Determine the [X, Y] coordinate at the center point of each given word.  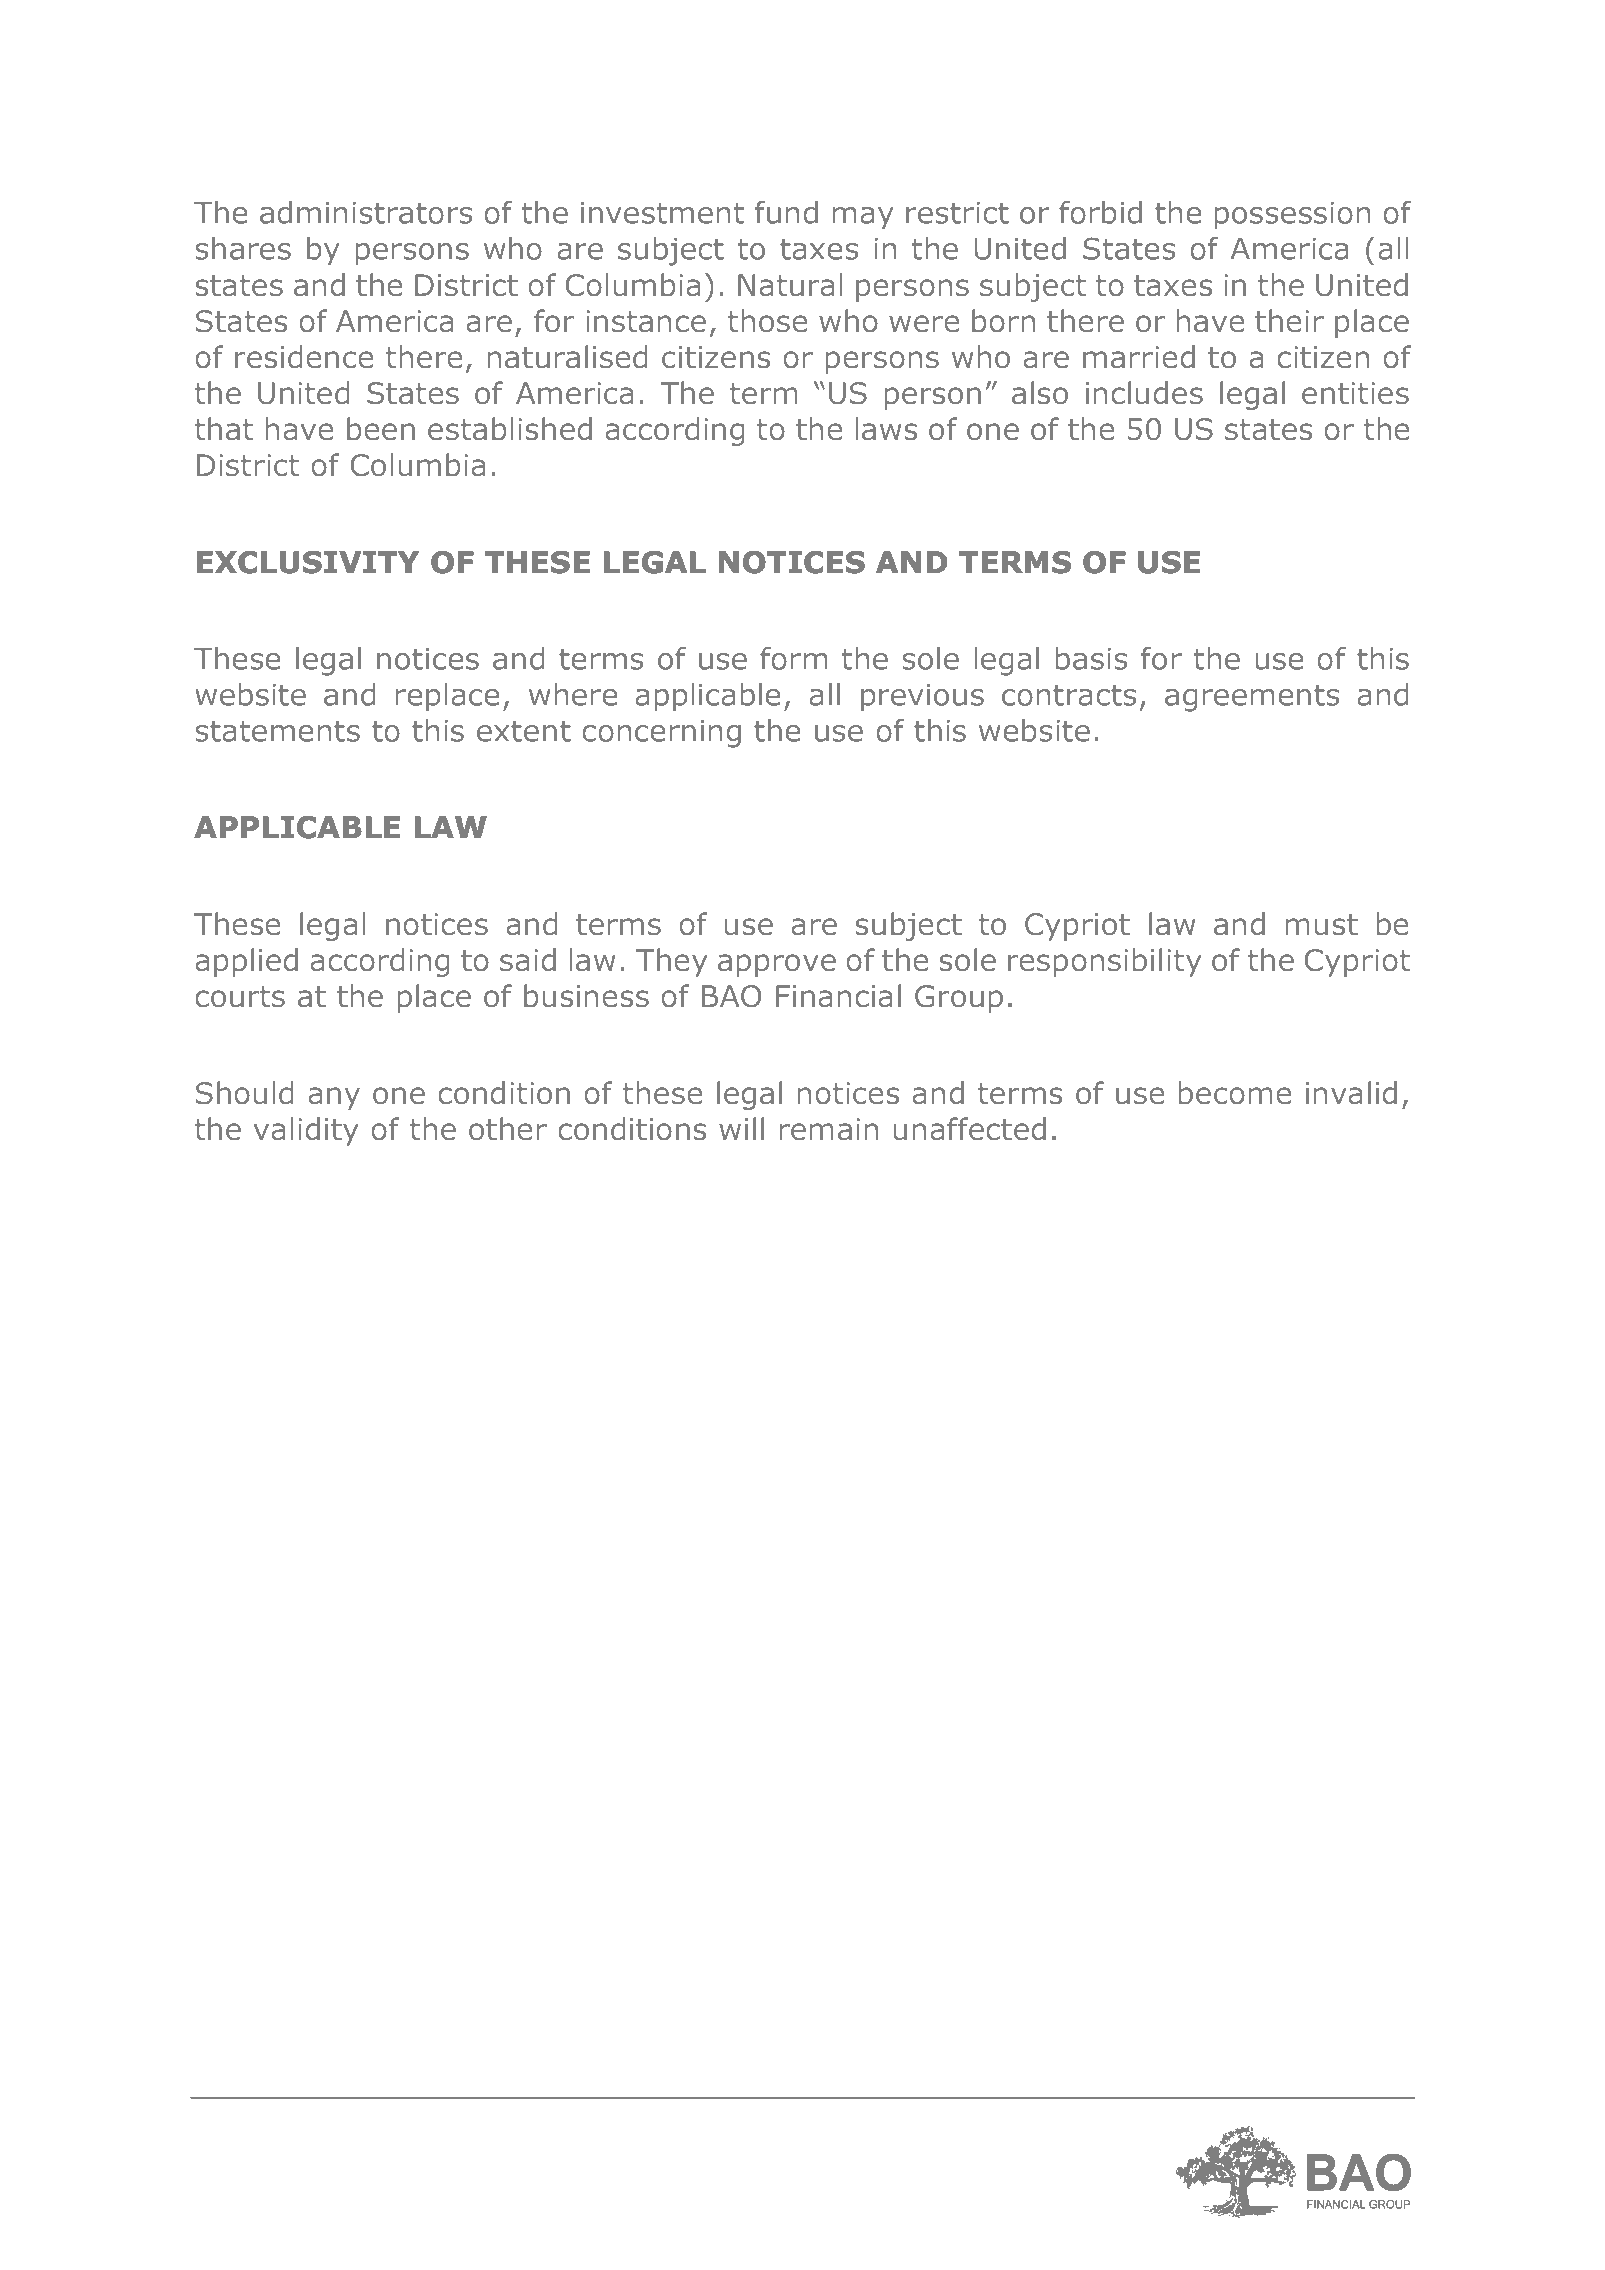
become [1235, 1093]
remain [829, 1129]
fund [786, 212]
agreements [1252, 698]
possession [1292, 216]
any [334, 1098]
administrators [366, 212]
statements [277, 731]
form [793, 658]
